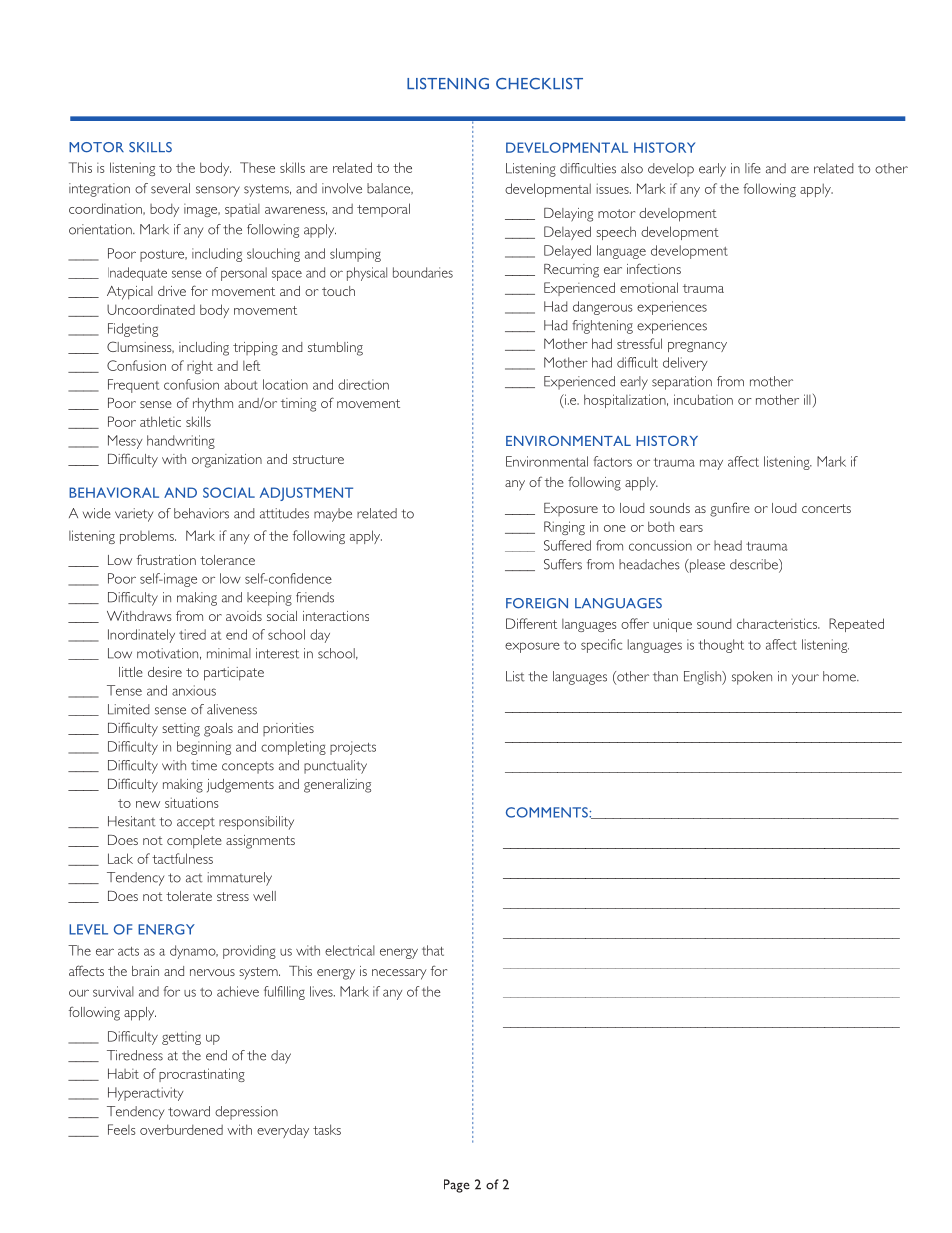  Describe the element at coordinates (165, 672) in the image. I see `desire` at that location.
